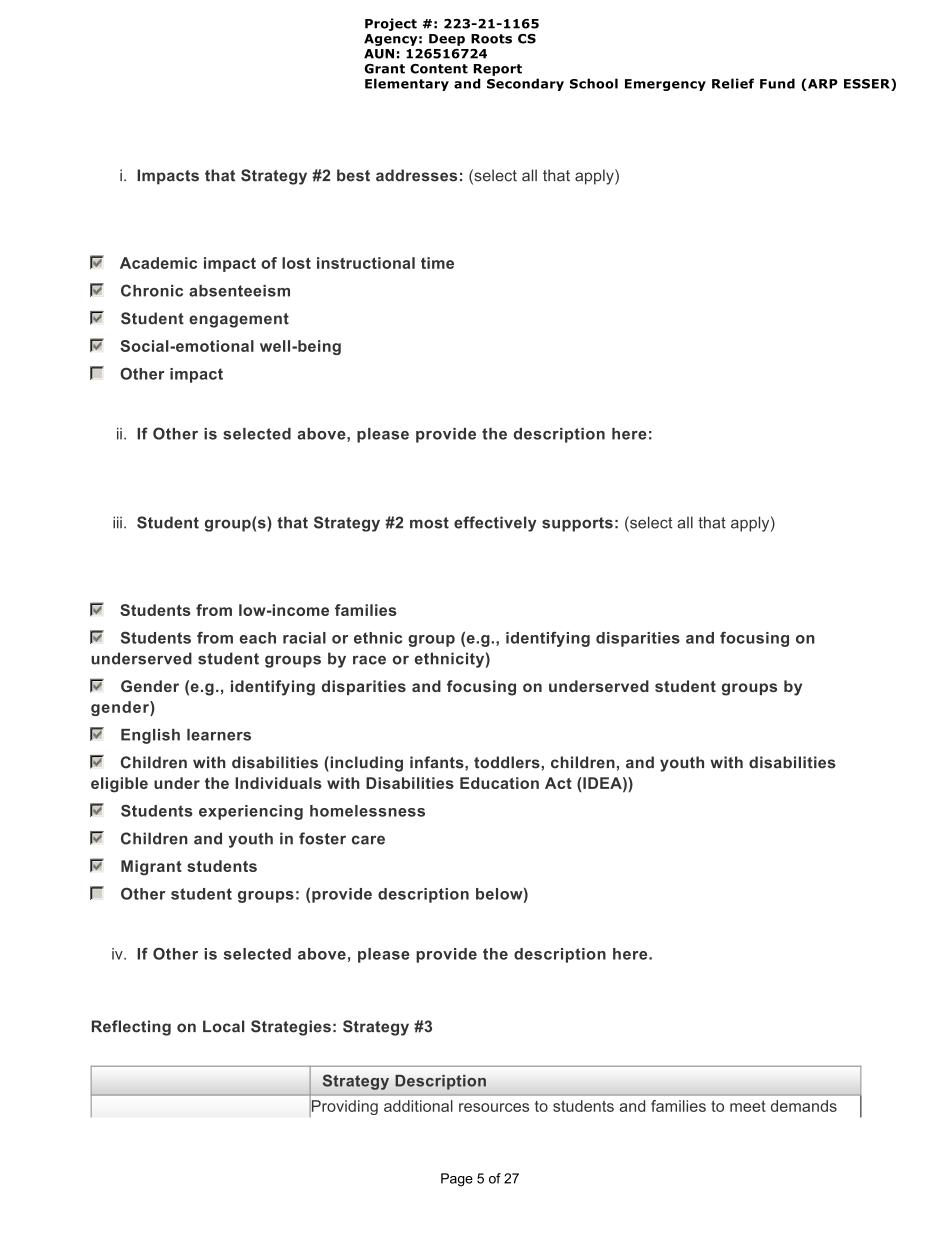  What do you see at coordinates (508, 762) in the screenshot?
I see `toddlers` at bounding box center [508, 762].
